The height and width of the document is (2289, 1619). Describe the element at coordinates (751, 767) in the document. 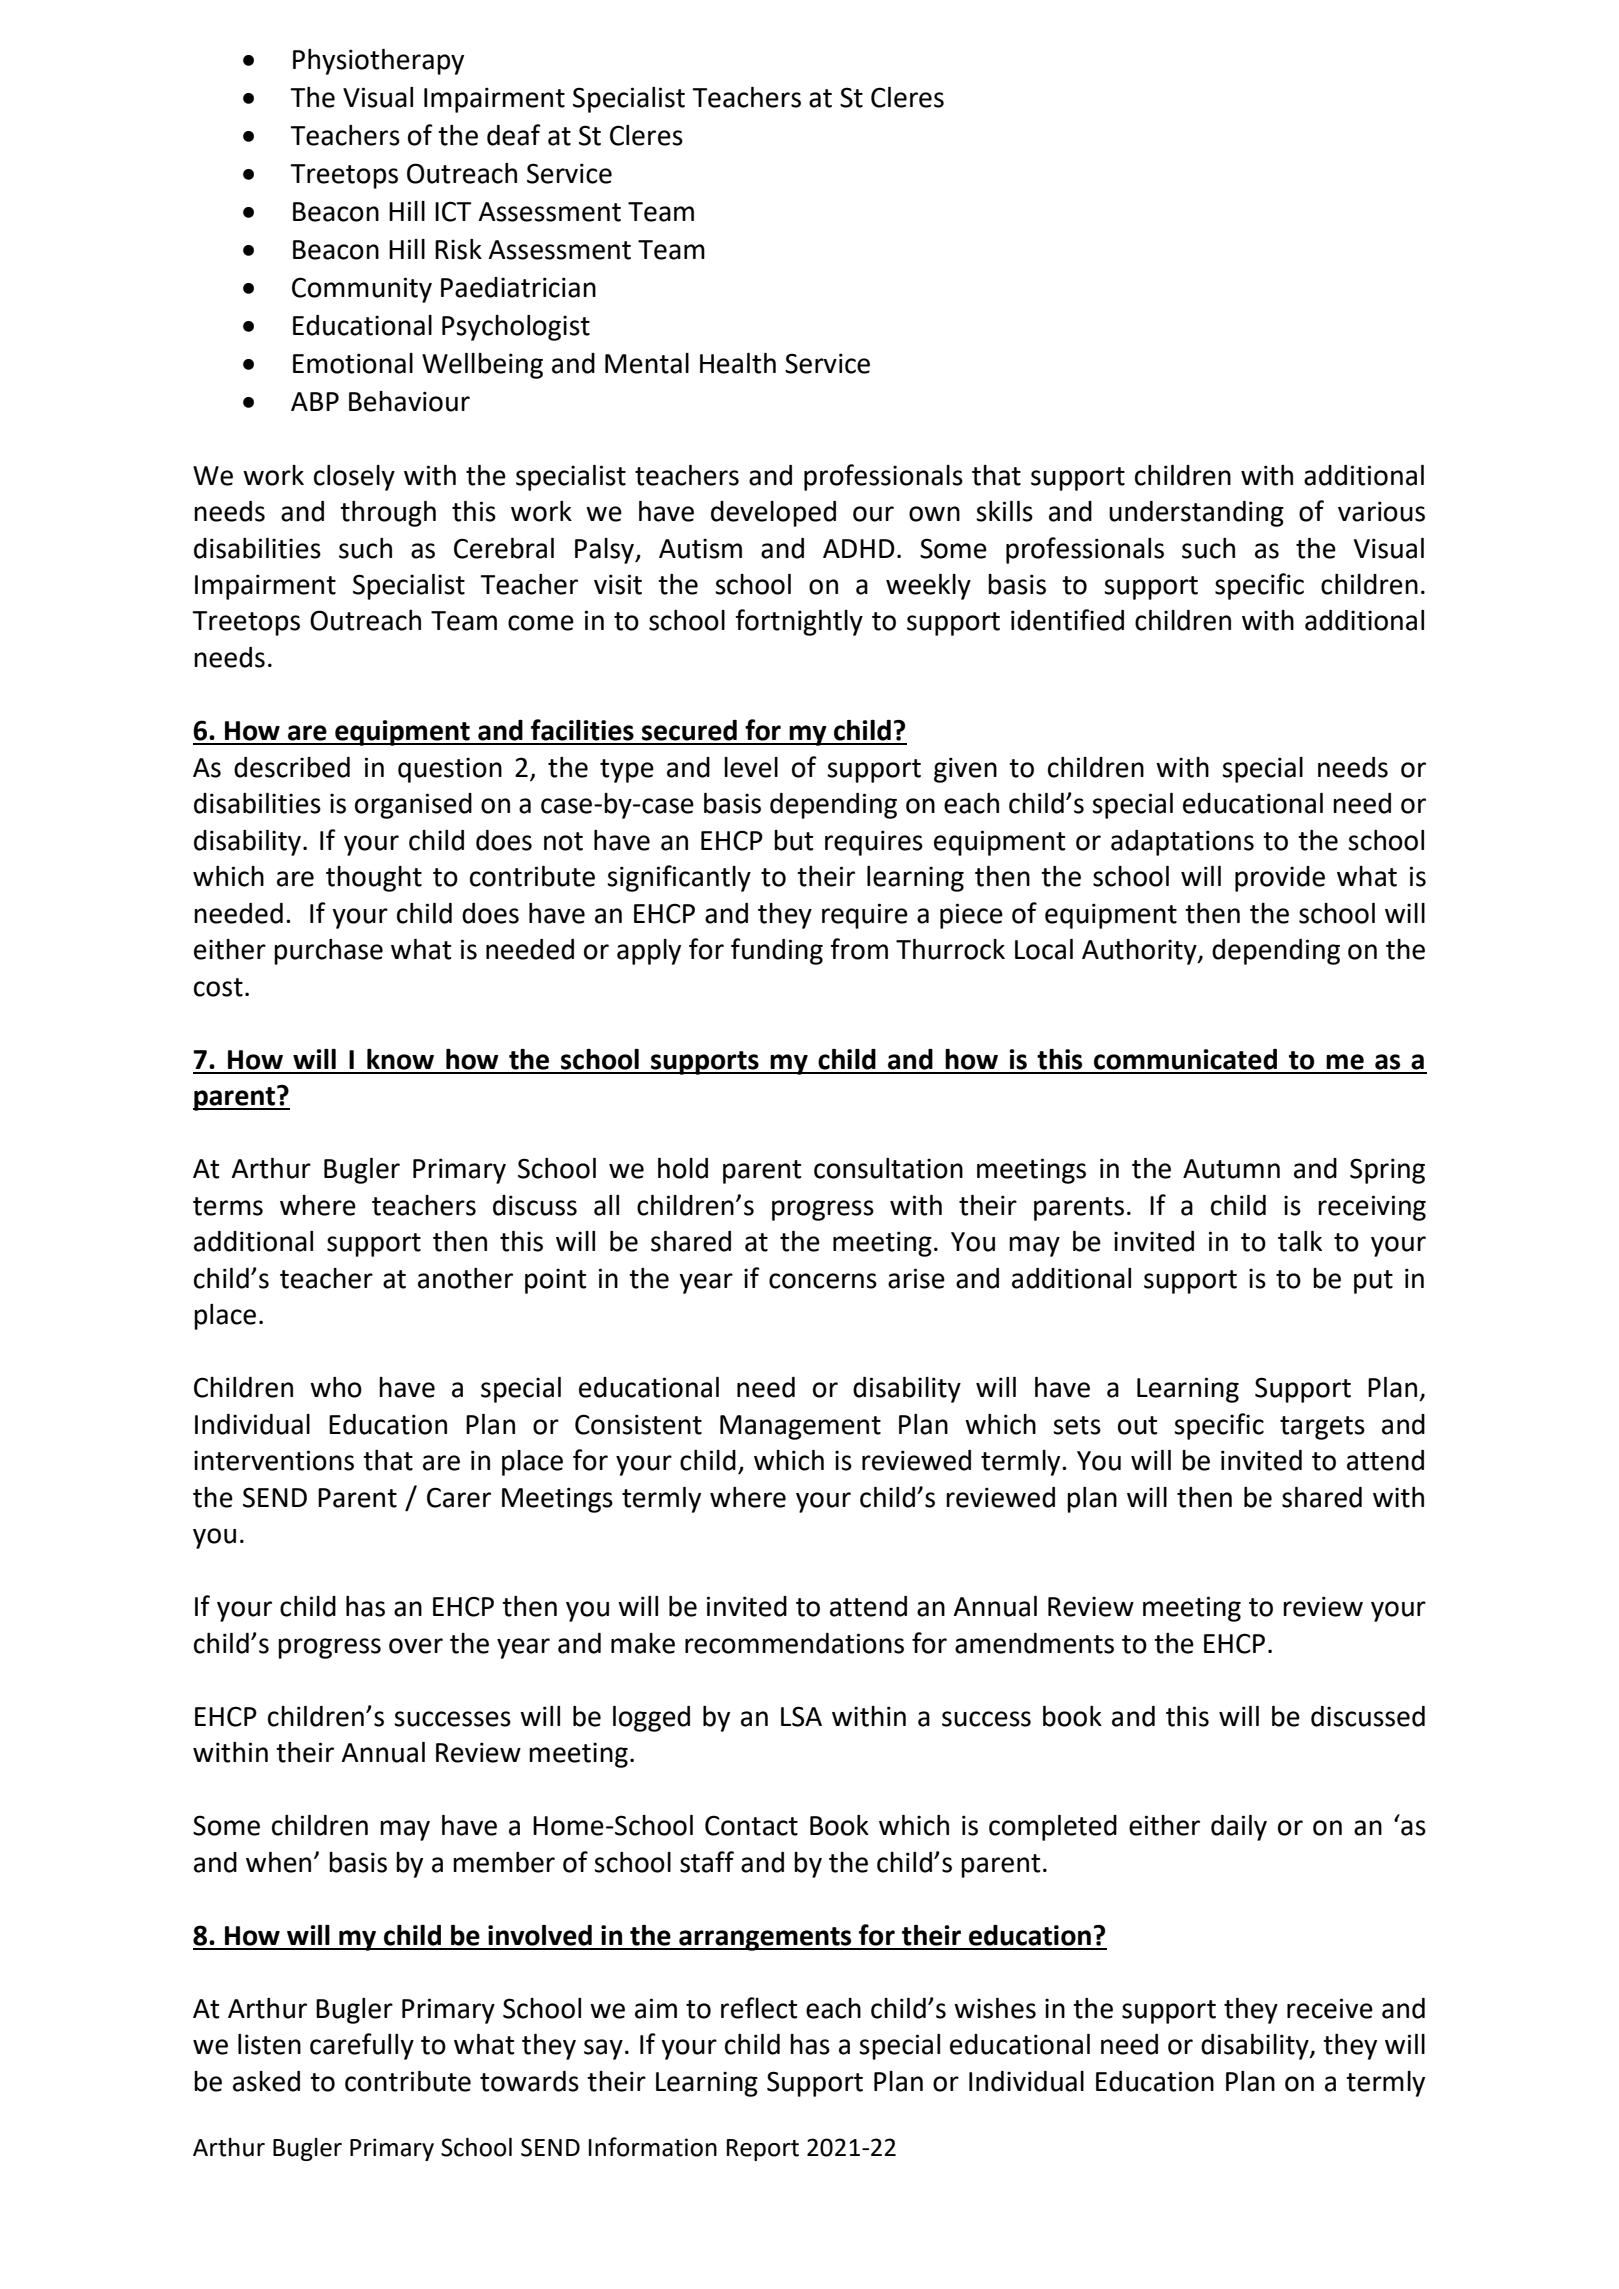

I see `level` at that location.
